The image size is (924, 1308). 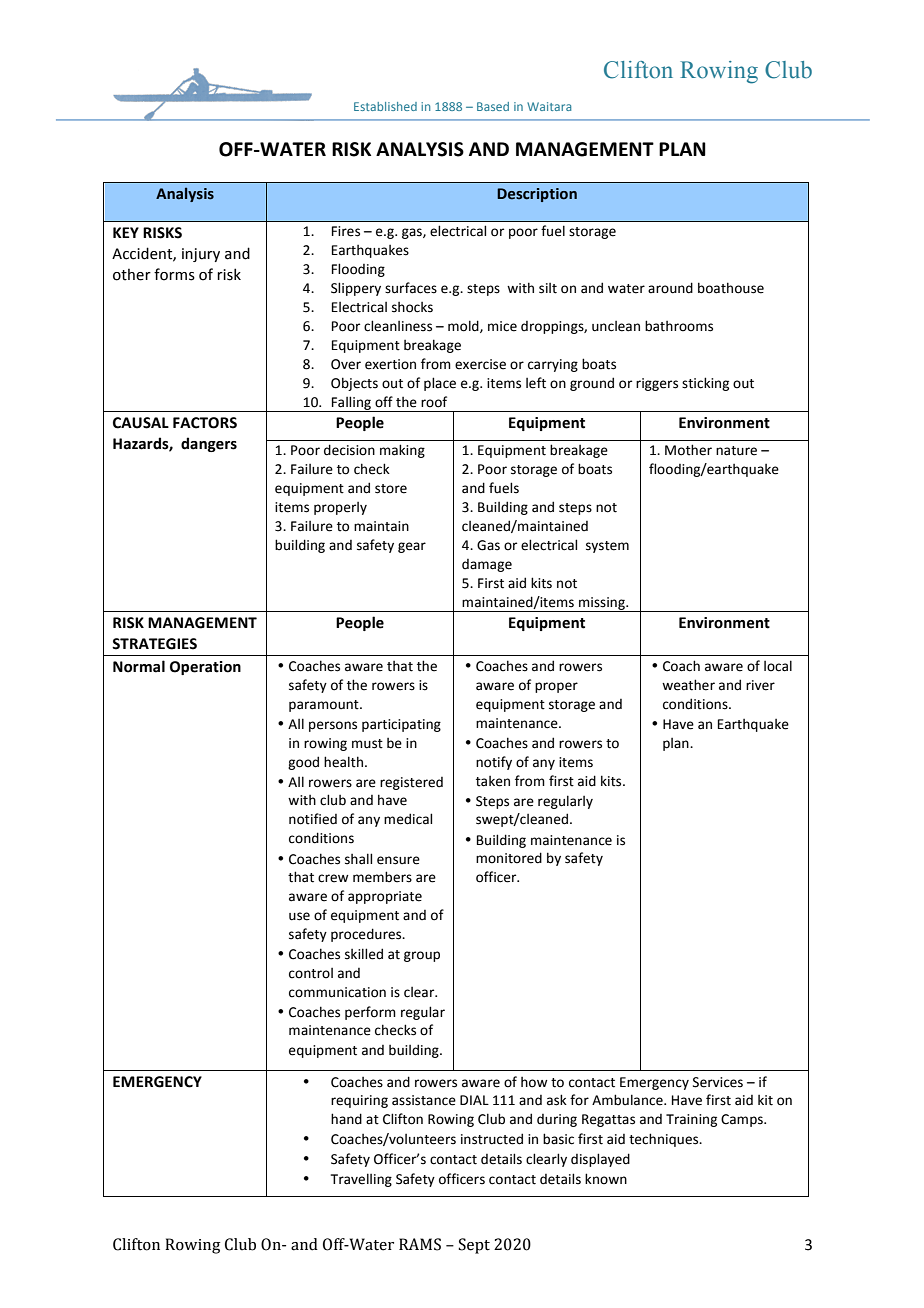 I want to click on damage, so click(x=487, y=565).
